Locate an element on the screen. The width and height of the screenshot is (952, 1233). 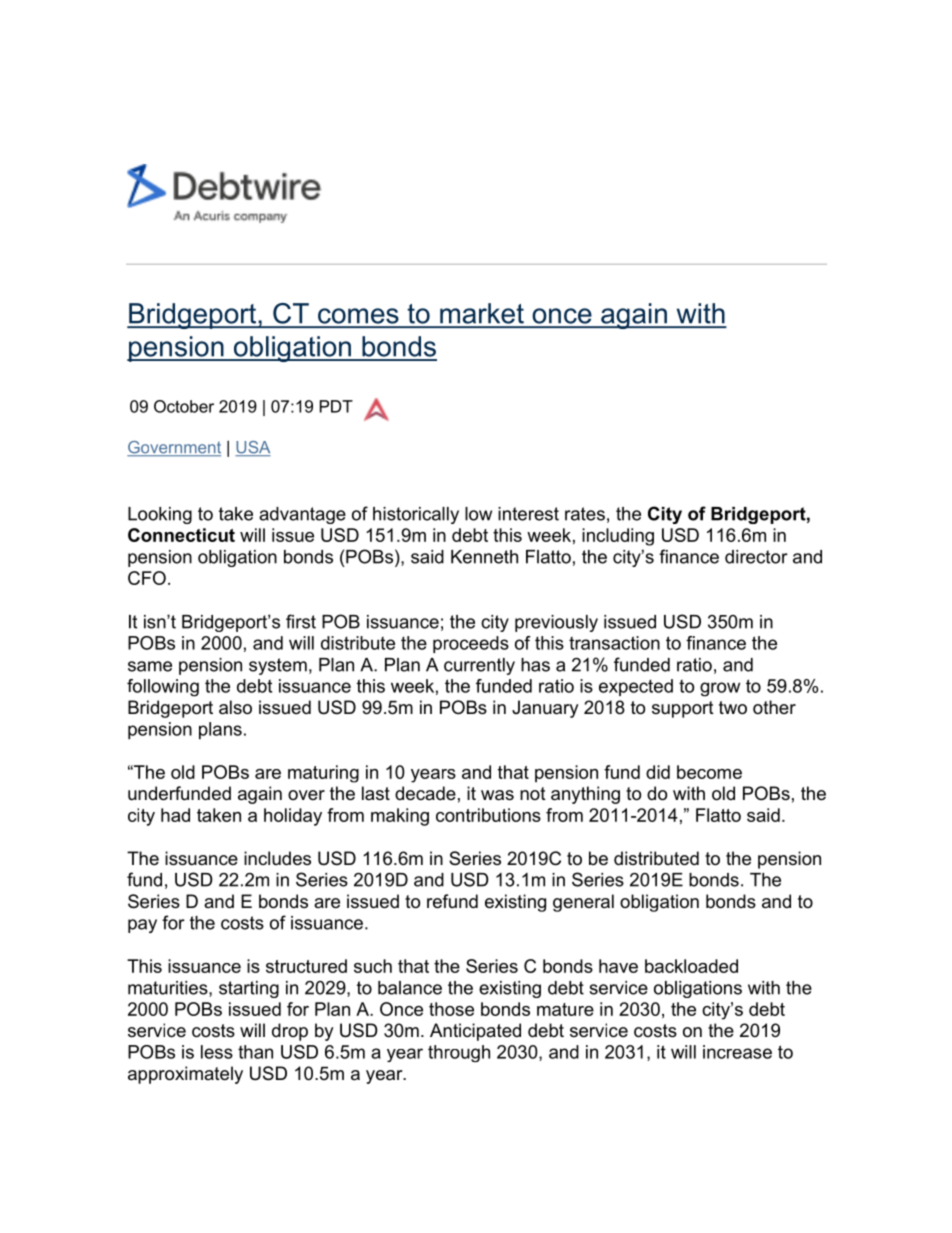
rates is located at coordinates (585, 514).
